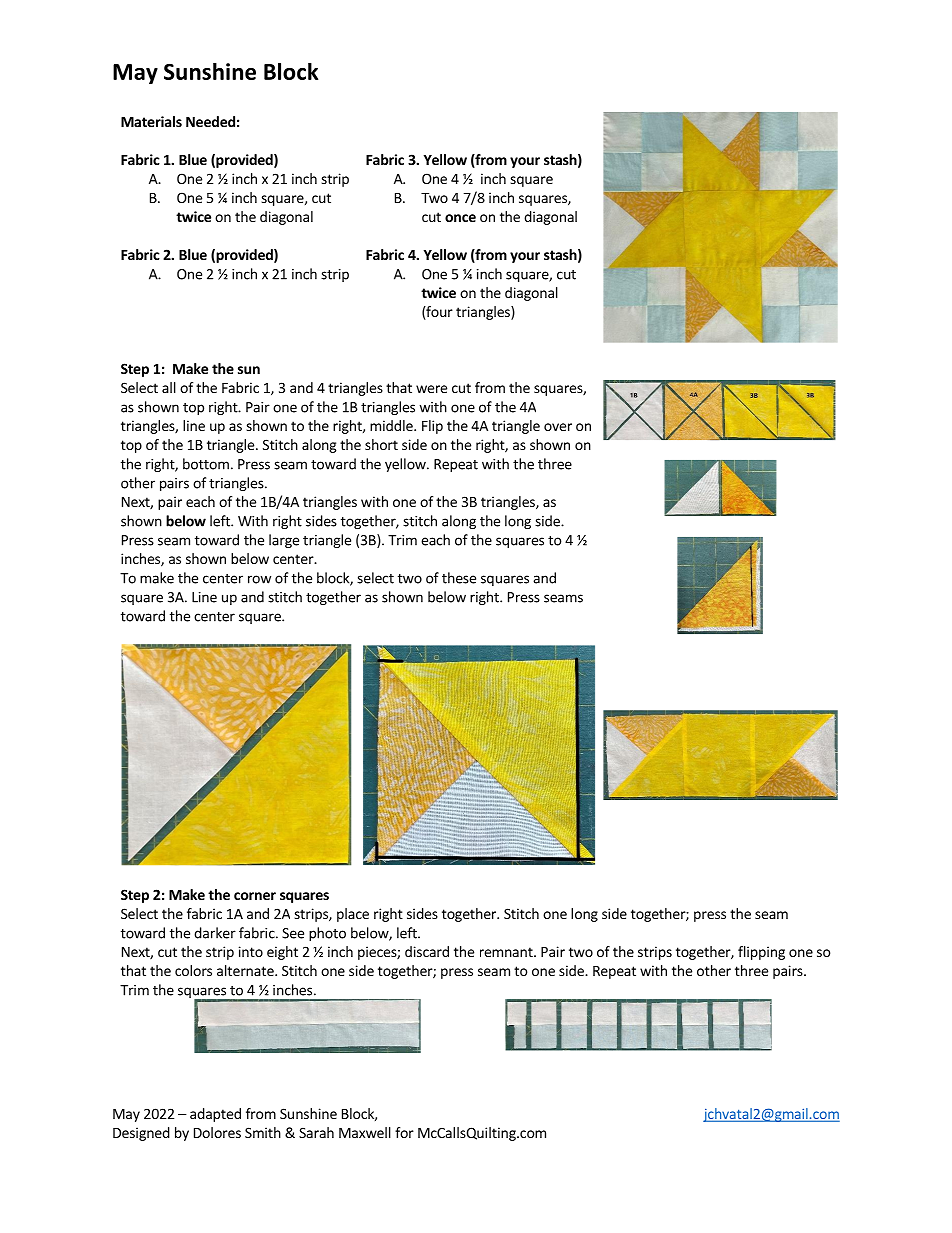 The height and width of the screenshot is (1233, 952). Describe the element at coordinates (507, 952) in the screenshot. I see `remnant` at that location.
